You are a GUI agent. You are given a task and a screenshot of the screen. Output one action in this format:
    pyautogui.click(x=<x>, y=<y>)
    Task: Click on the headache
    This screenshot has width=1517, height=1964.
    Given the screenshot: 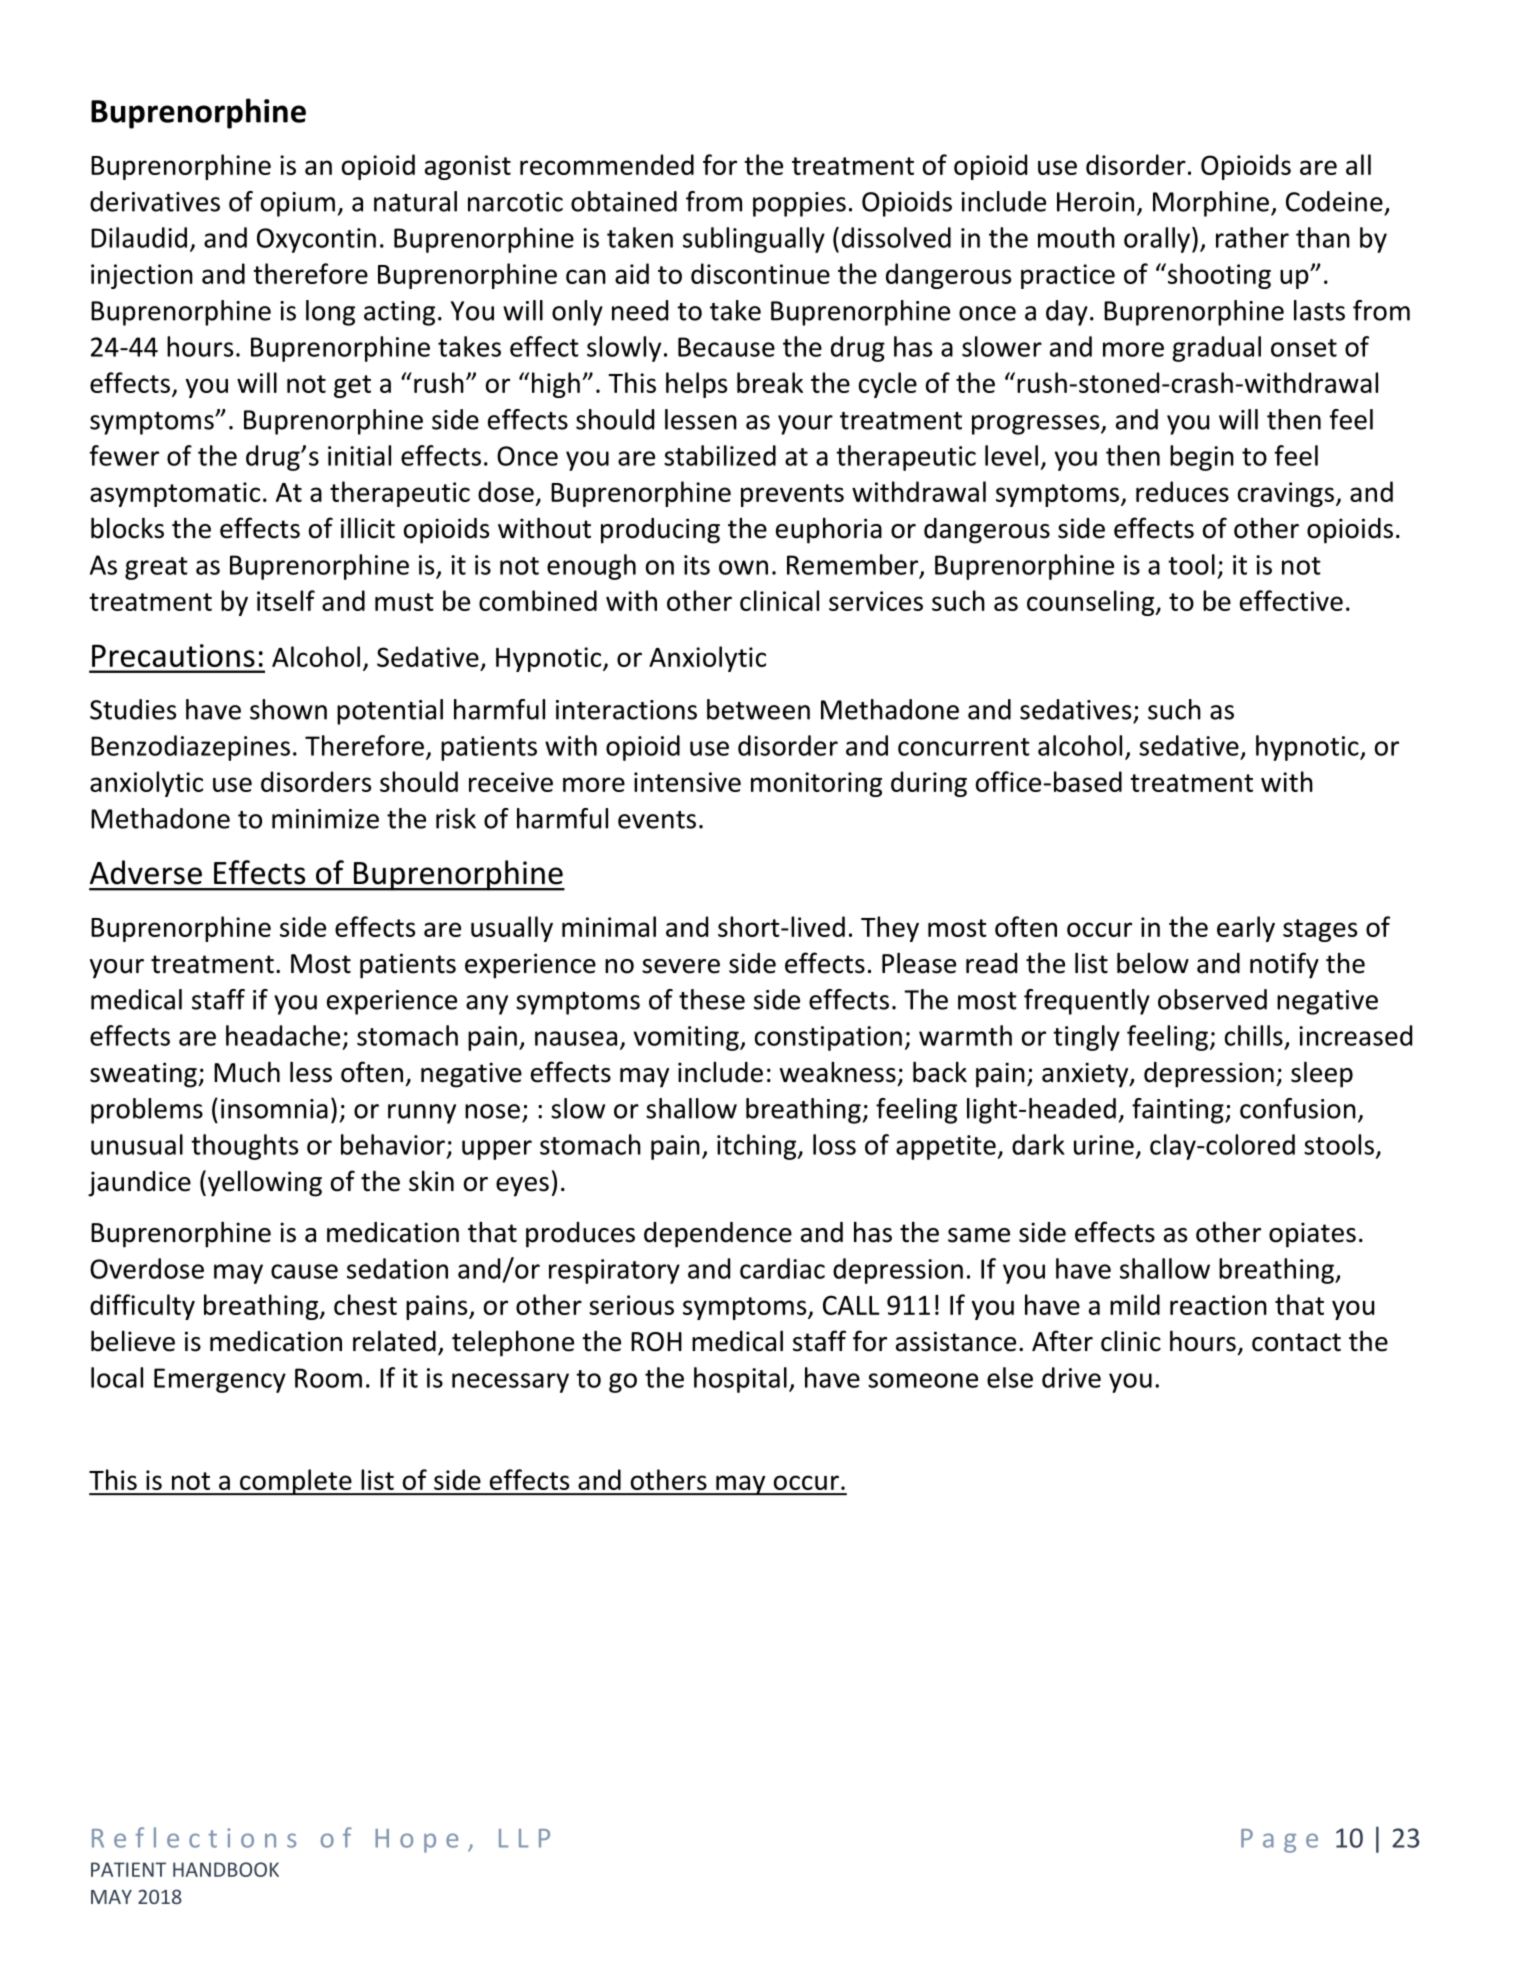 What is the action you would take?
    pyautogui.click(x=283, y=1035)
